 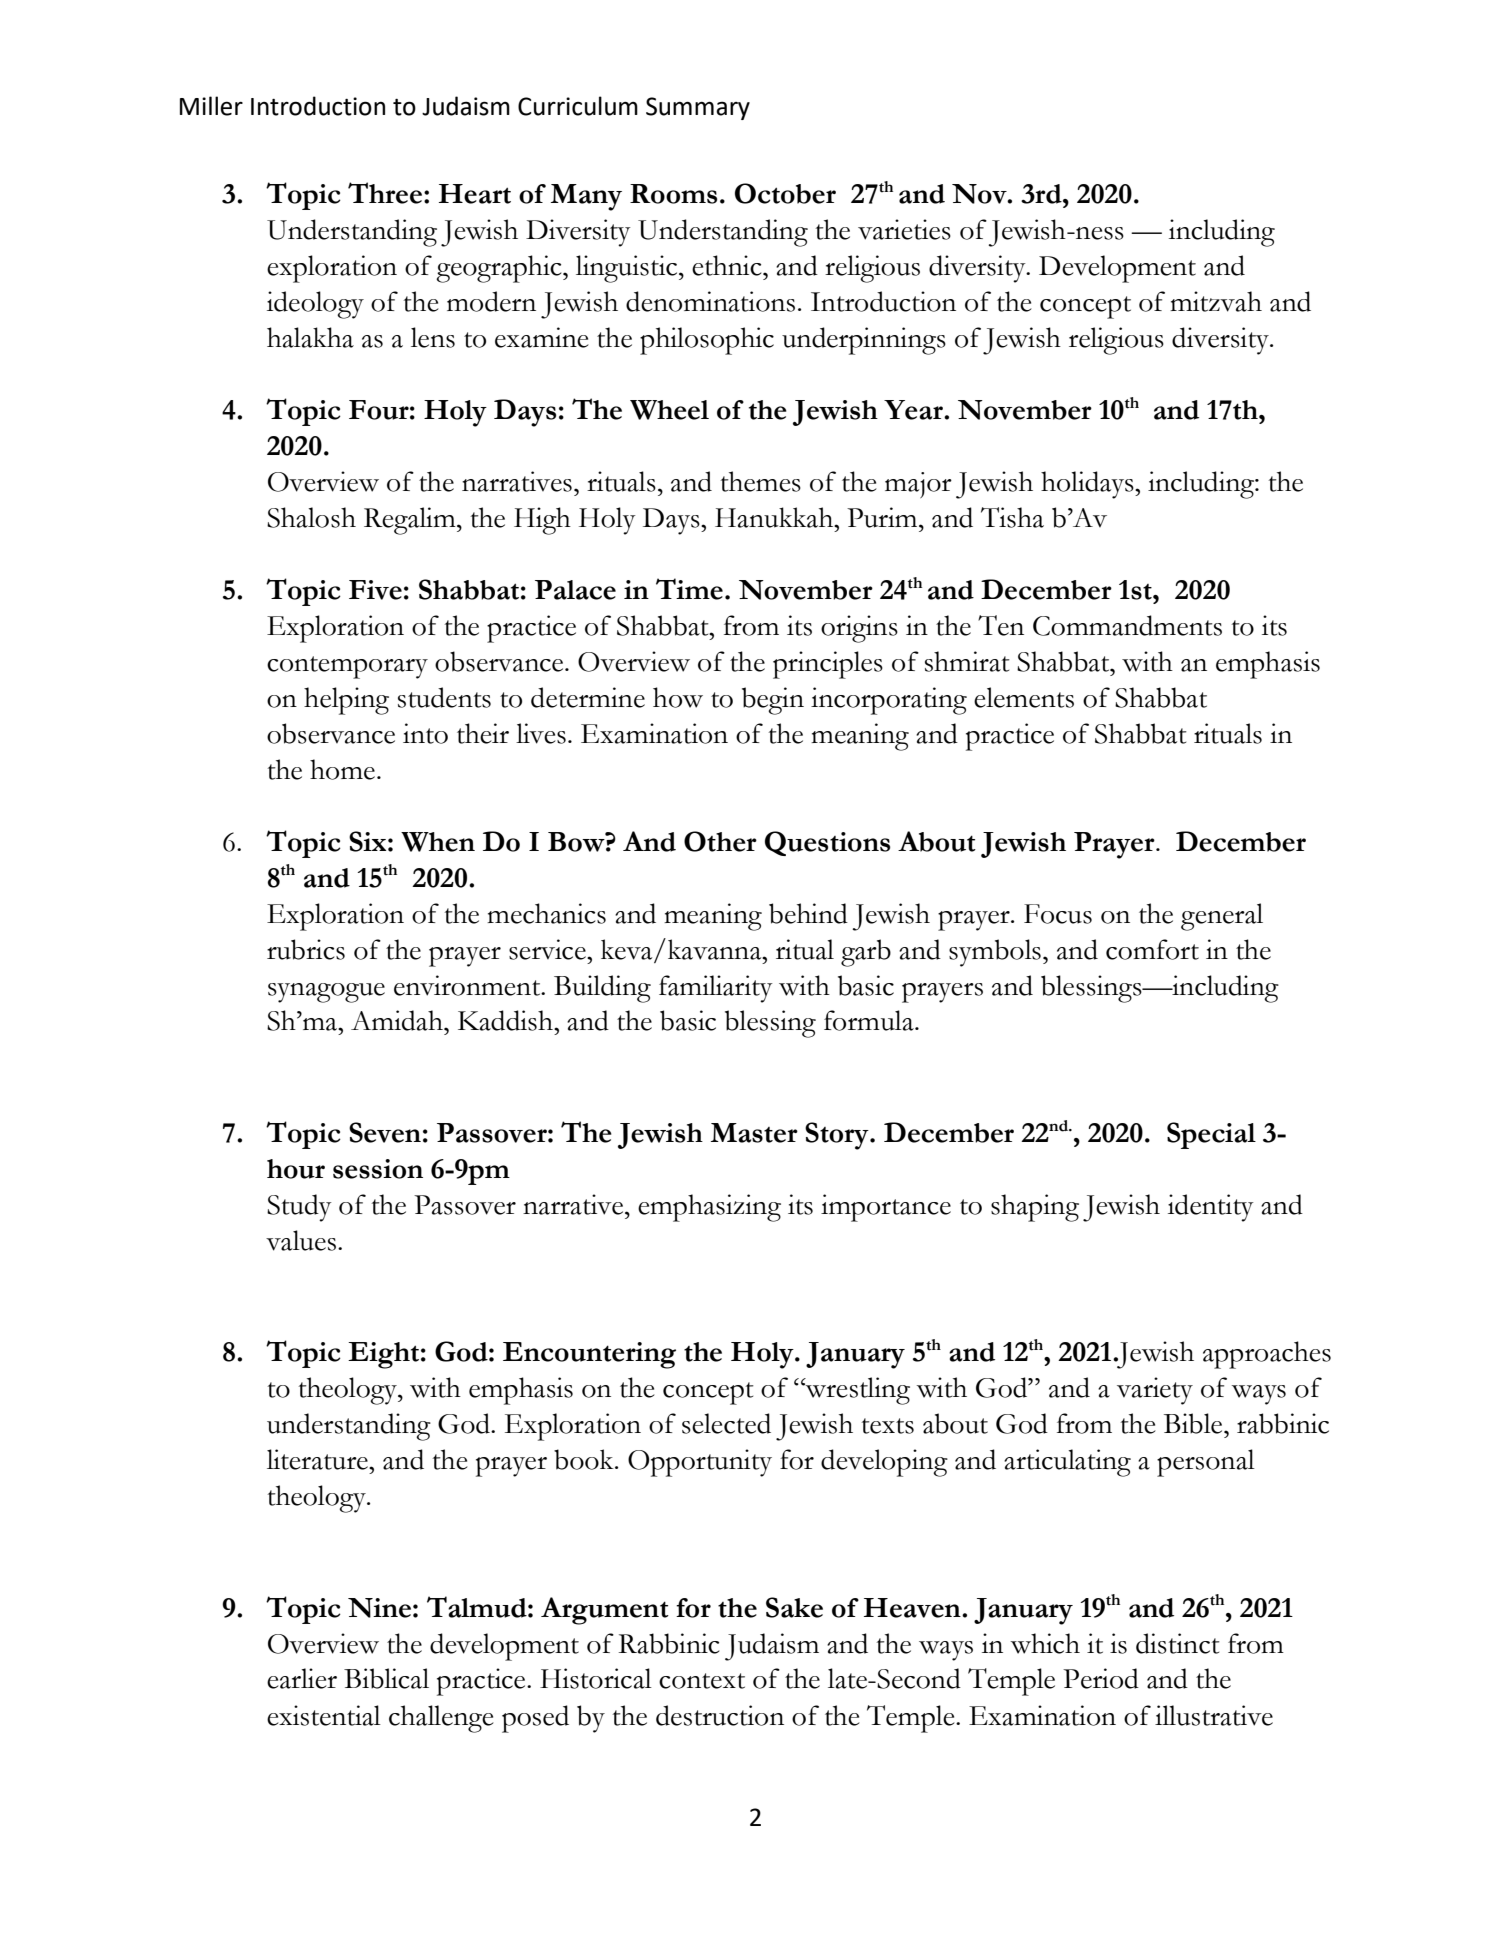 What do you see at coordinates (775, 517) in the screenshot?
I see `Hanukkah` at bounding box center [775, 517].
